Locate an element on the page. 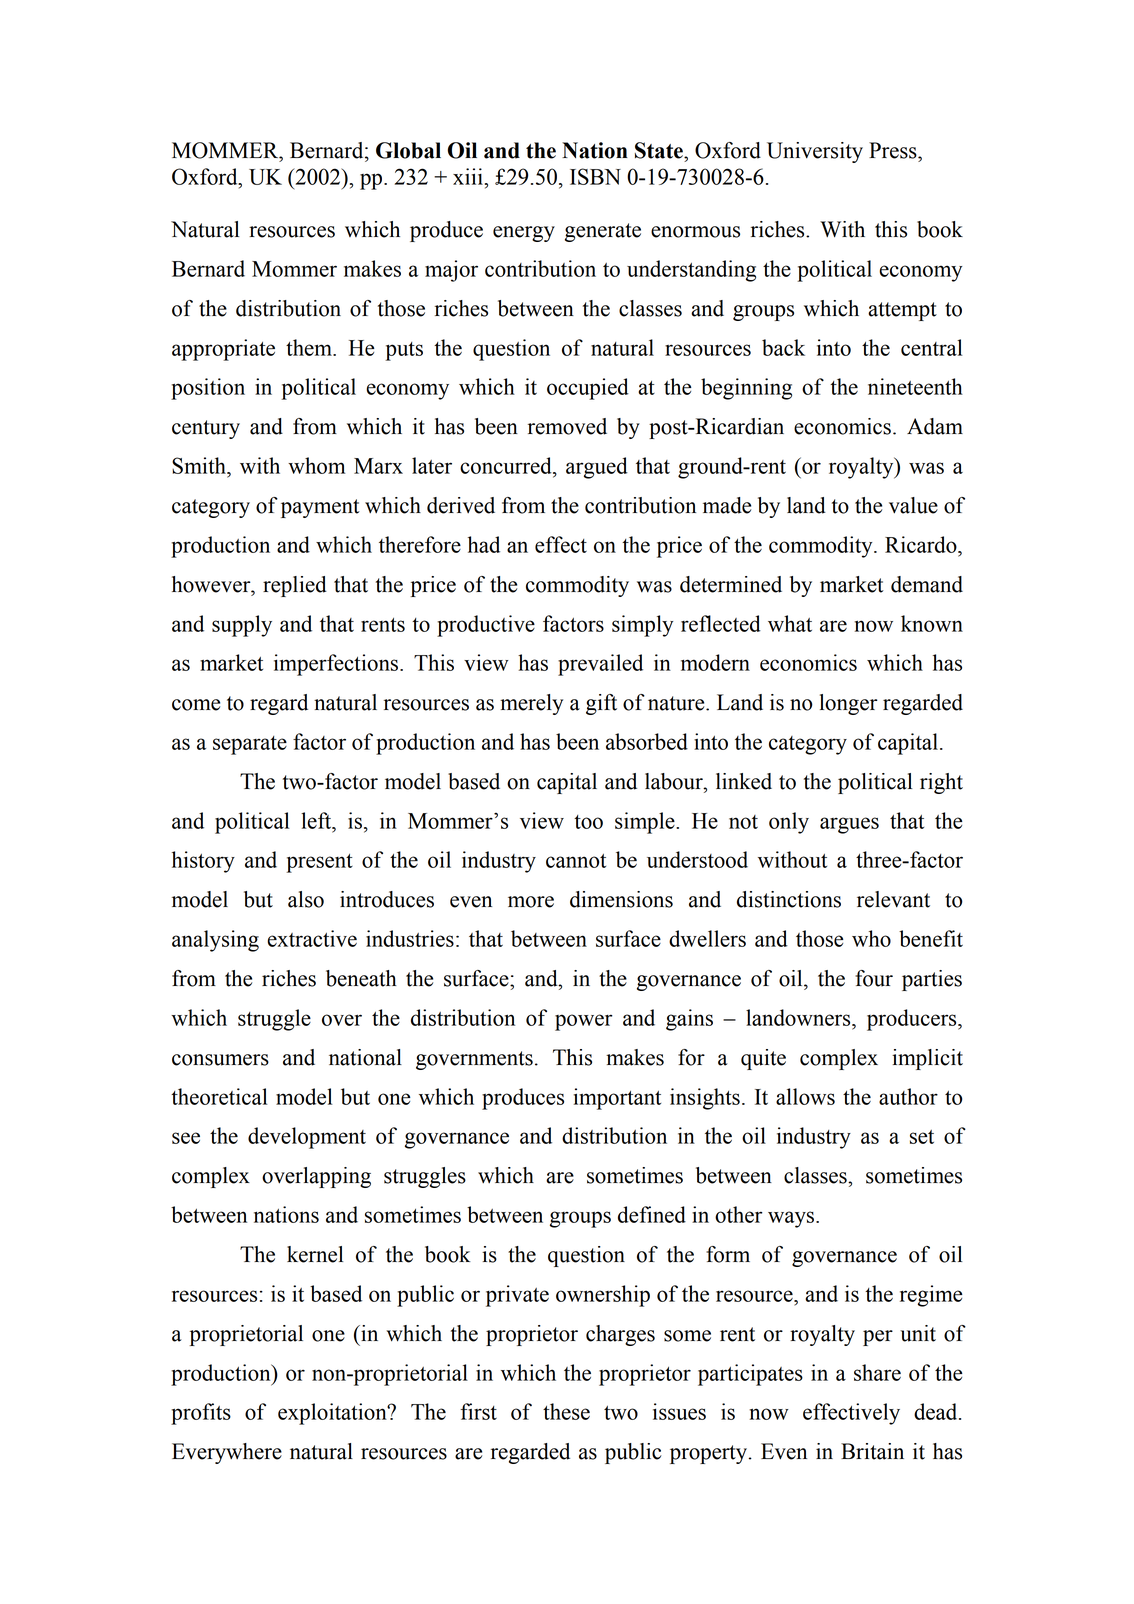  what is located at coordinates (790, 623).
